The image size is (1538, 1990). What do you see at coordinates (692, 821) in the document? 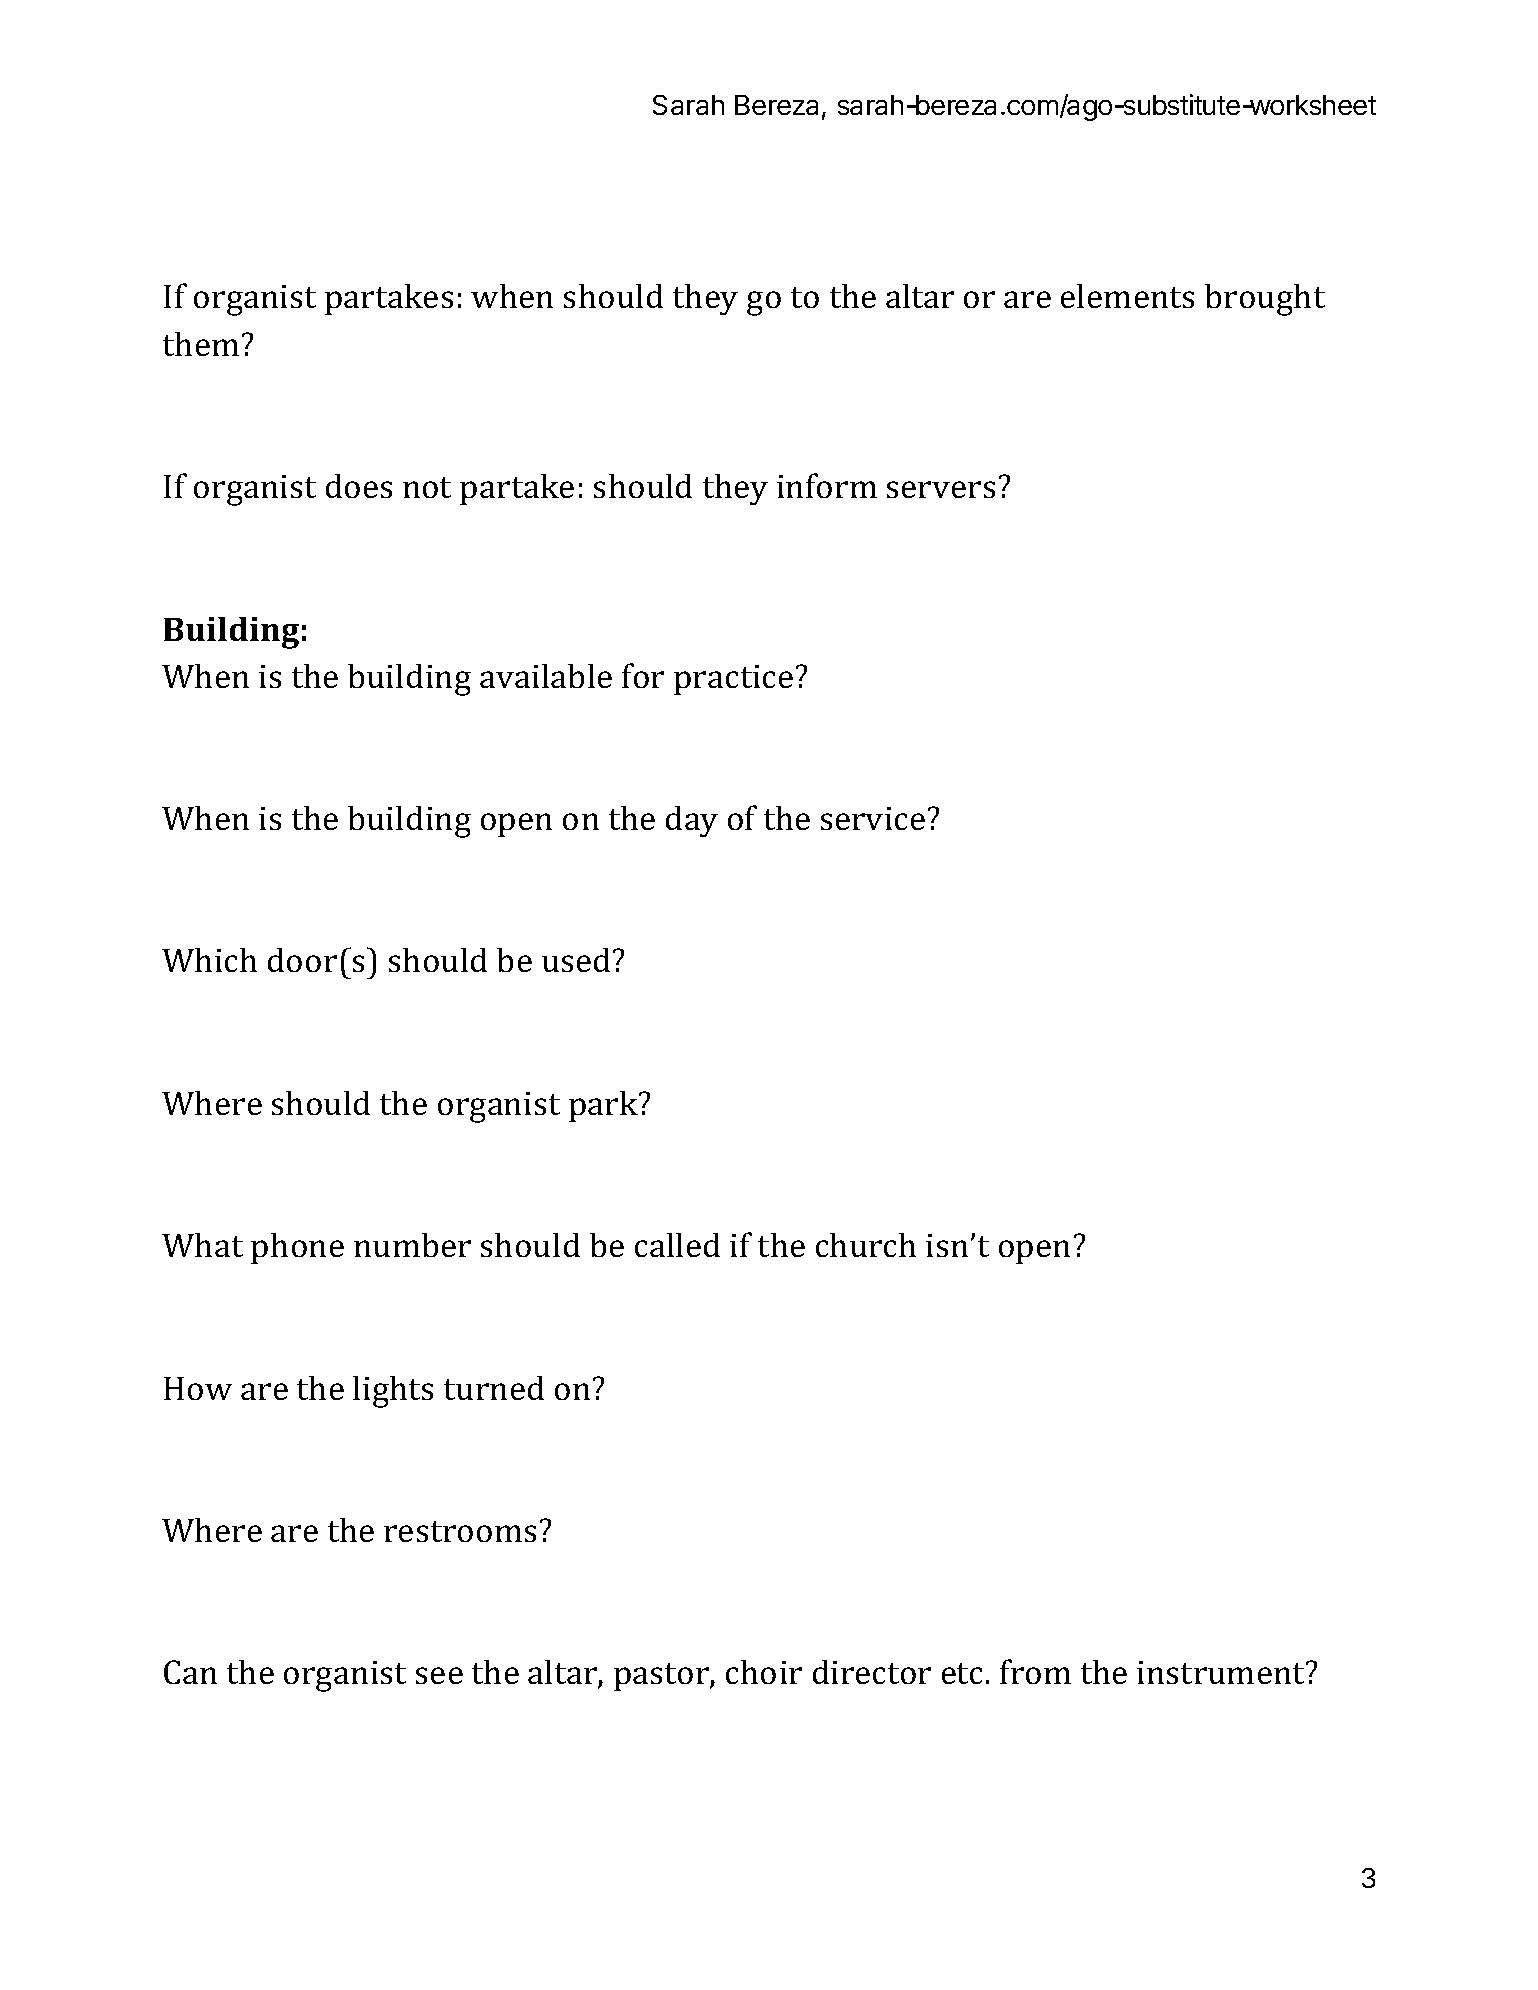
I see `day` at bounding box center [692, 821].
